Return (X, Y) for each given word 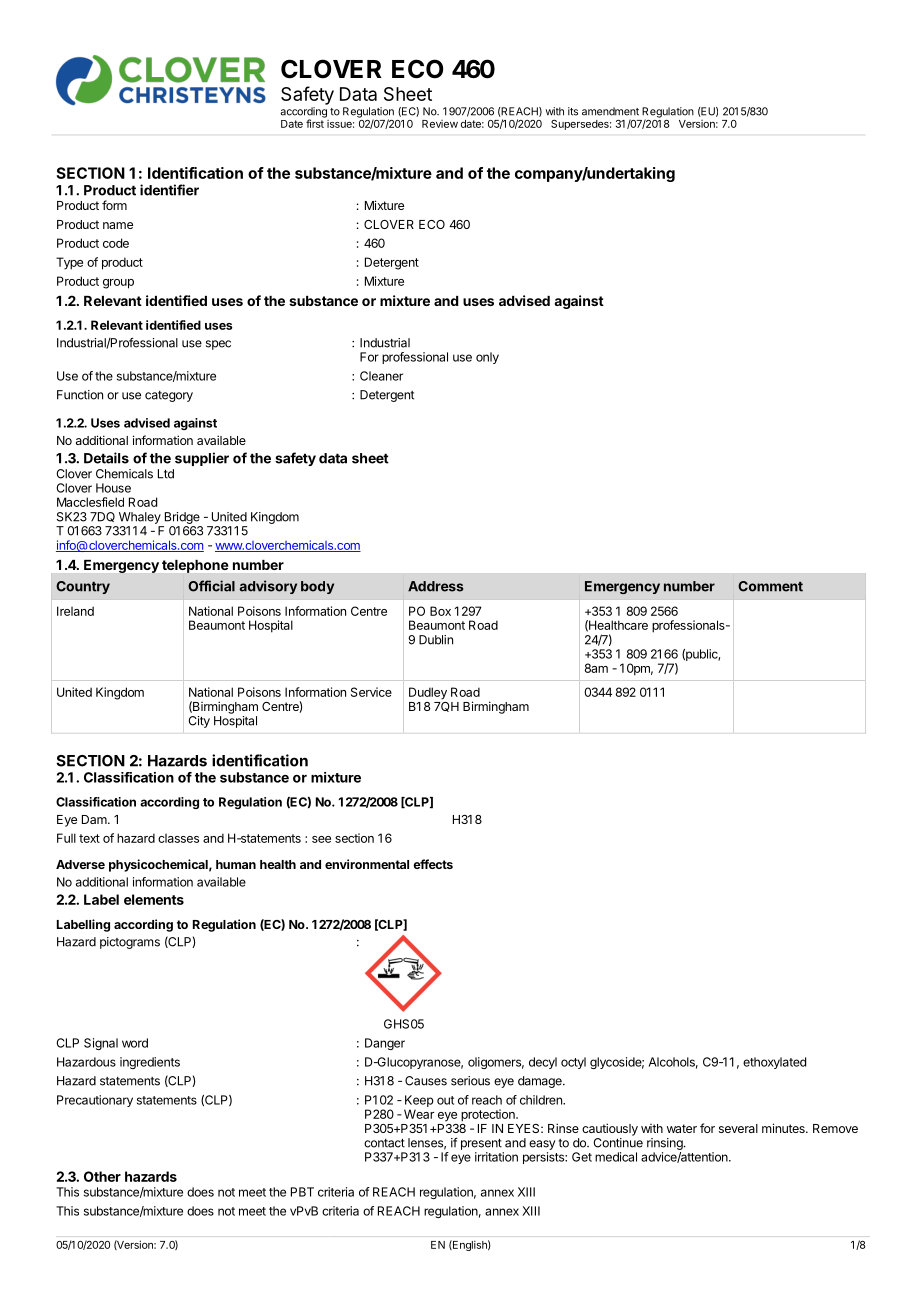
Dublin (436, 640)
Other (102, 1176)
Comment (770, 586)
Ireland (75, 611)
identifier (169, 190)
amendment (610, 111)
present (481, 1144)
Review (440, 124)
